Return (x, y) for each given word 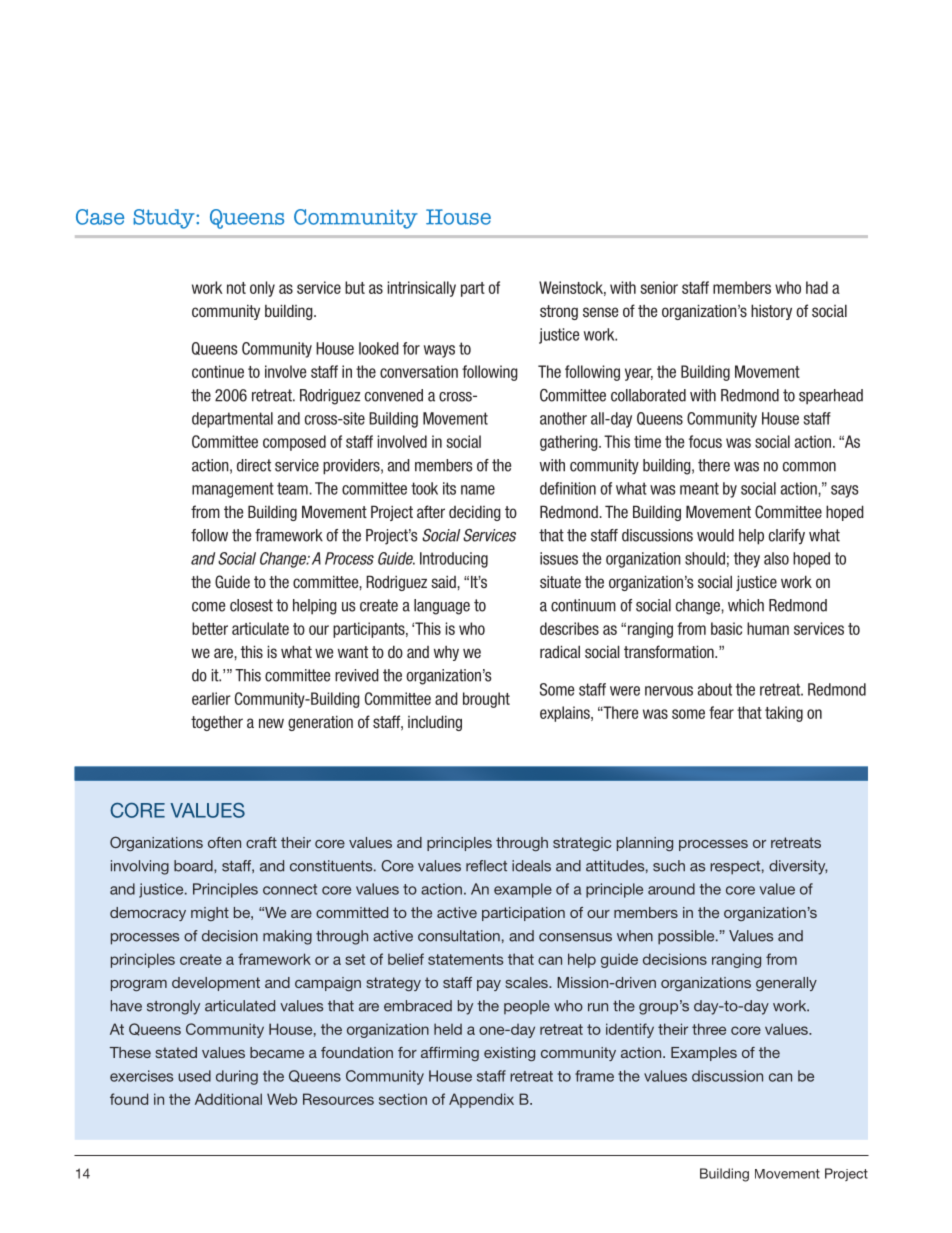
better (210, 628)
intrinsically (422, 289)
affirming (450, 1054)
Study (165, 219)
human (768, 628)
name (478, 490)
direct (254, 465)
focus (705, 441)
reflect (486, 866)
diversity (798, 867)
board (194, 866)
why (446, 653)
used (194, 1076)
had (817, 287)
